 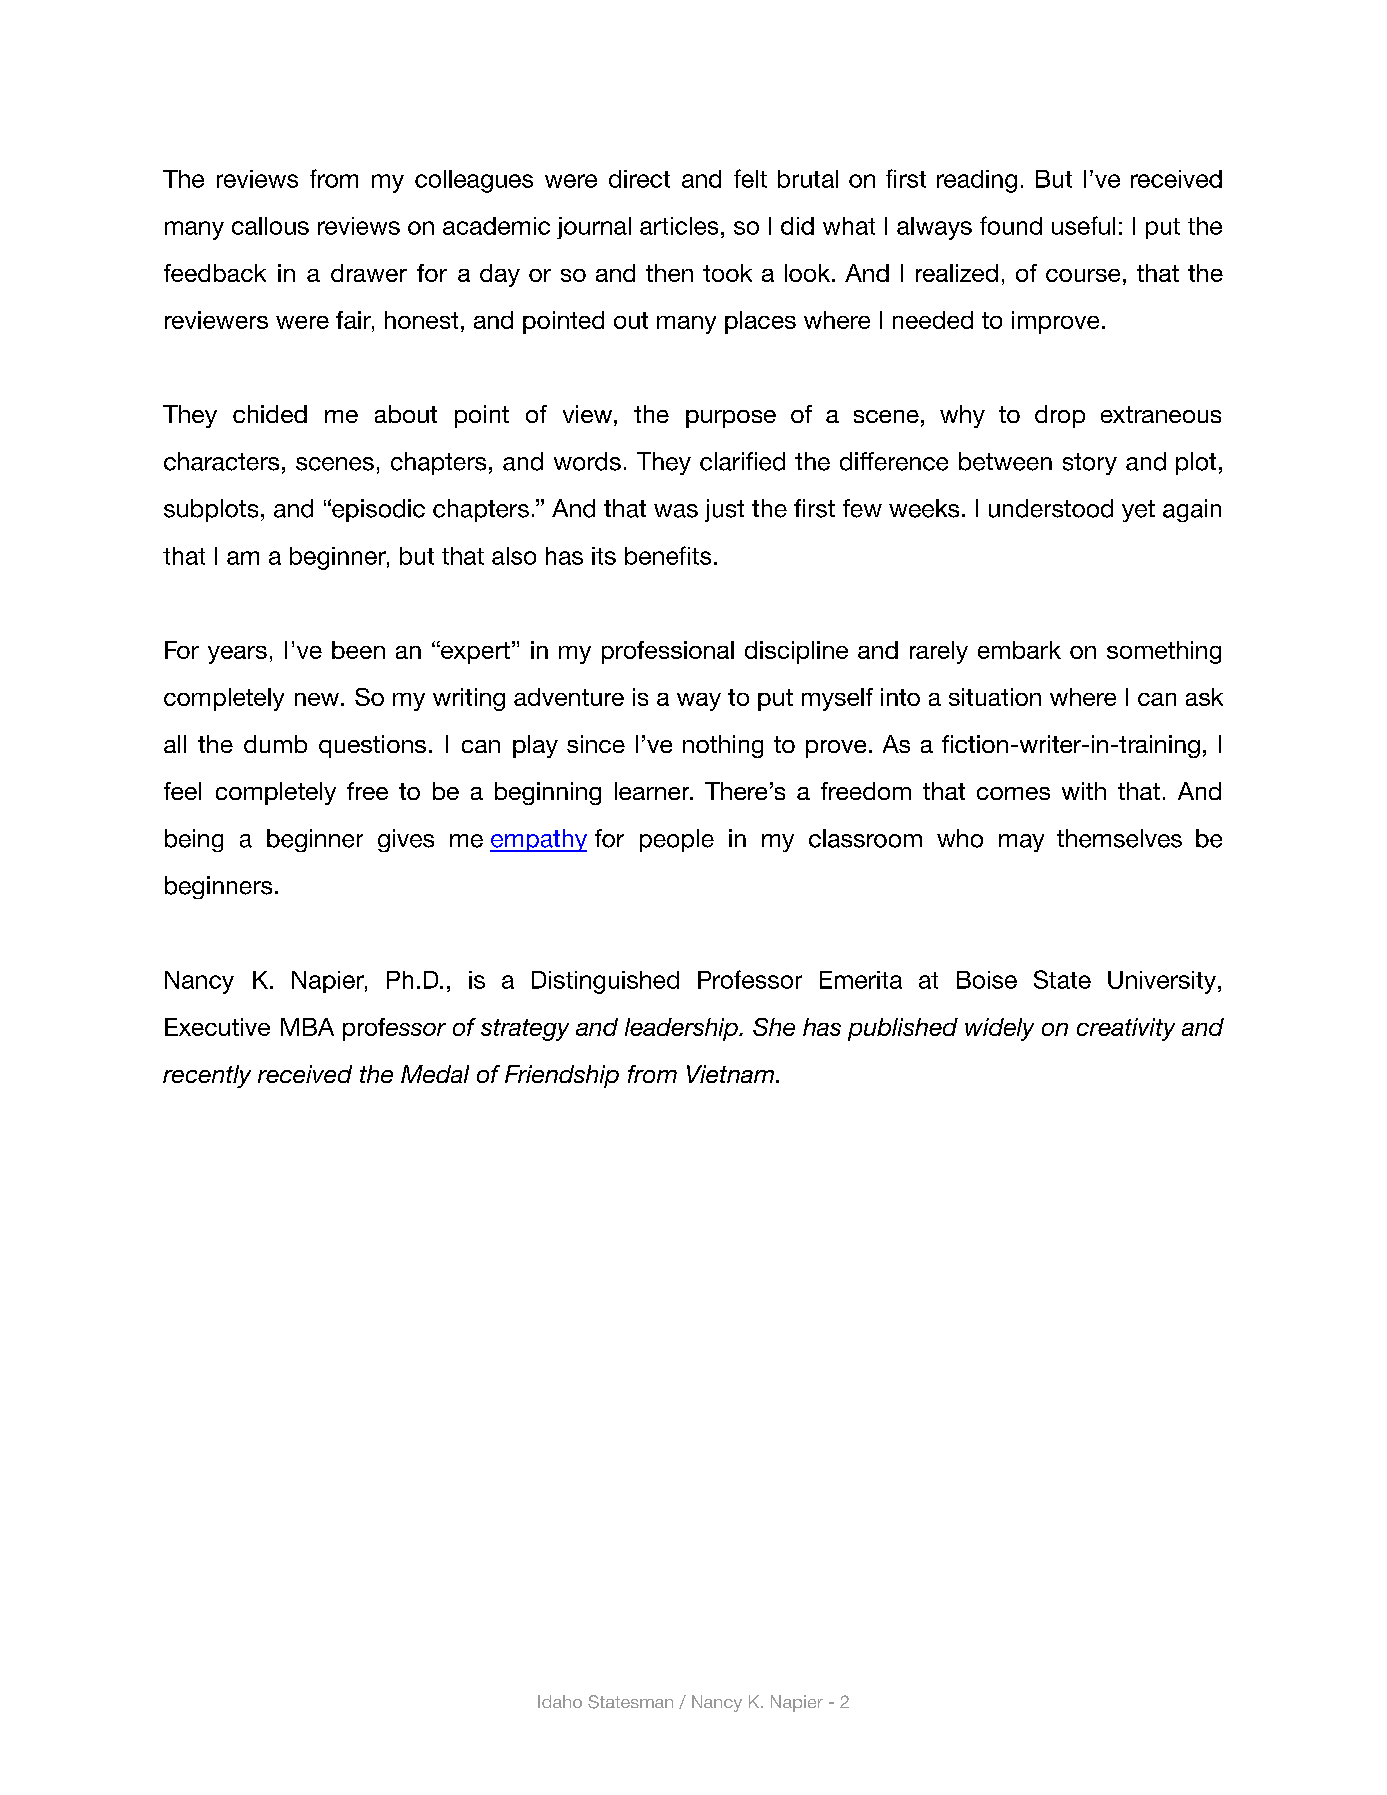 I want to click on University, so click(x=1163, y=982).
